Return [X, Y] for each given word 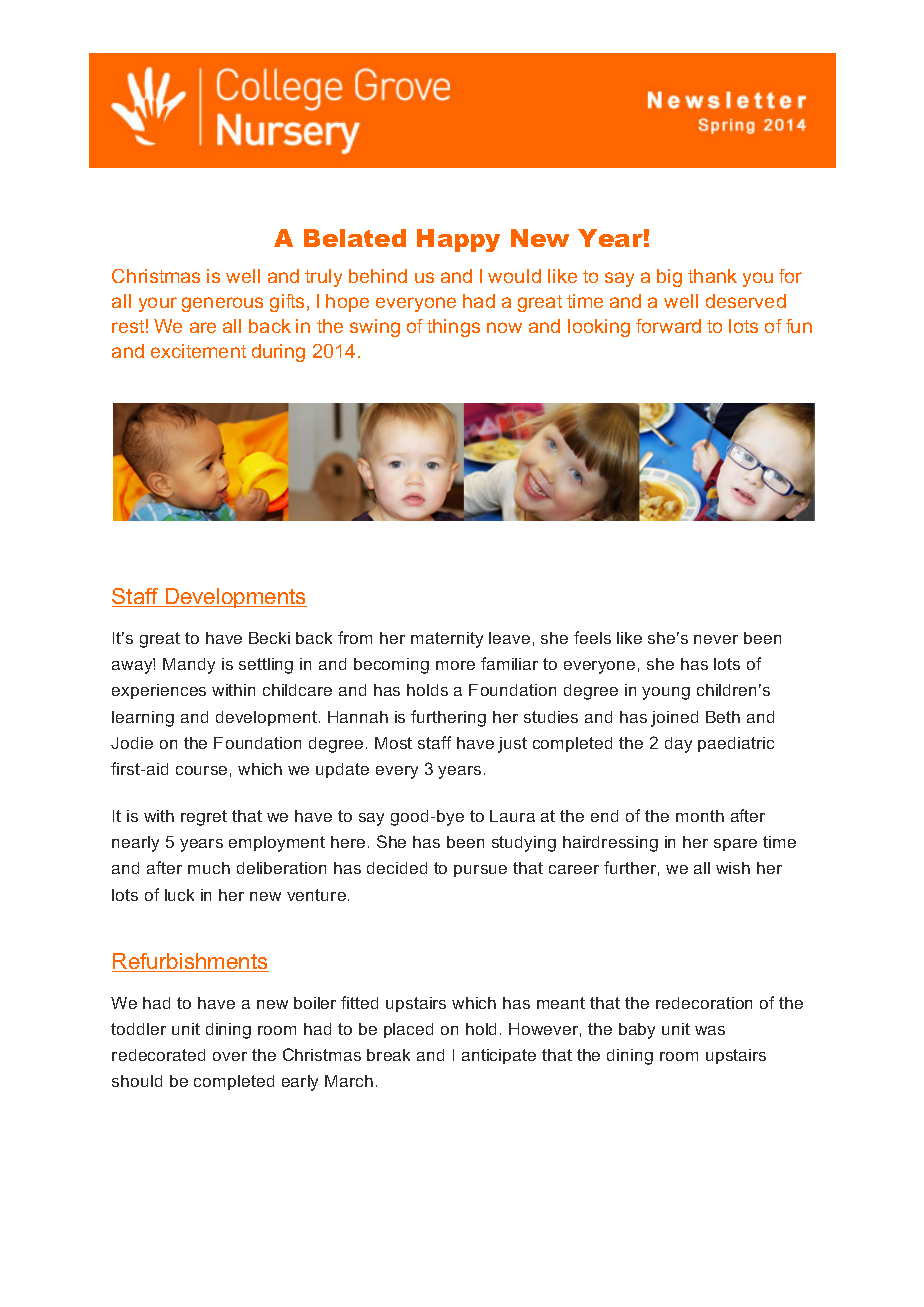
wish [733, 868]
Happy [458, 240]
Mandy [189, 666]
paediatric [736, 744]
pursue [480, 871]
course [201, 770]
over [230, 1056]
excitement [198, 351]
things [453, 328]
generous [222, 304]
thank [712, 276]
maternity [447, 640]
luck [179, 895]
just [512, 745]
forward [668, 326]
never [716, 639]
